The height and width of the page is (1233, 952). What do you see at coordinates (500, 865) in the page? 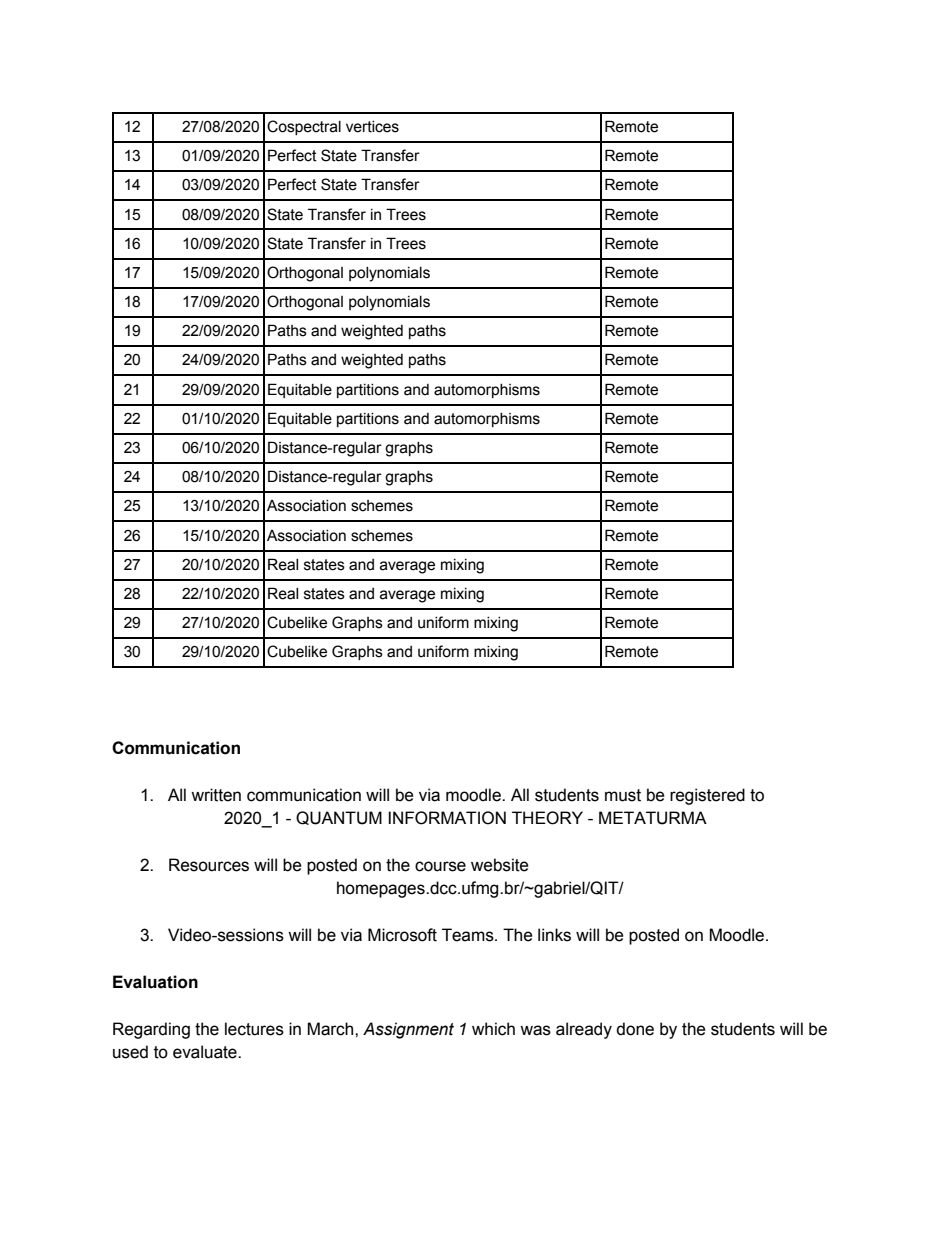
I see `website` at bounding box center [500, 865].
